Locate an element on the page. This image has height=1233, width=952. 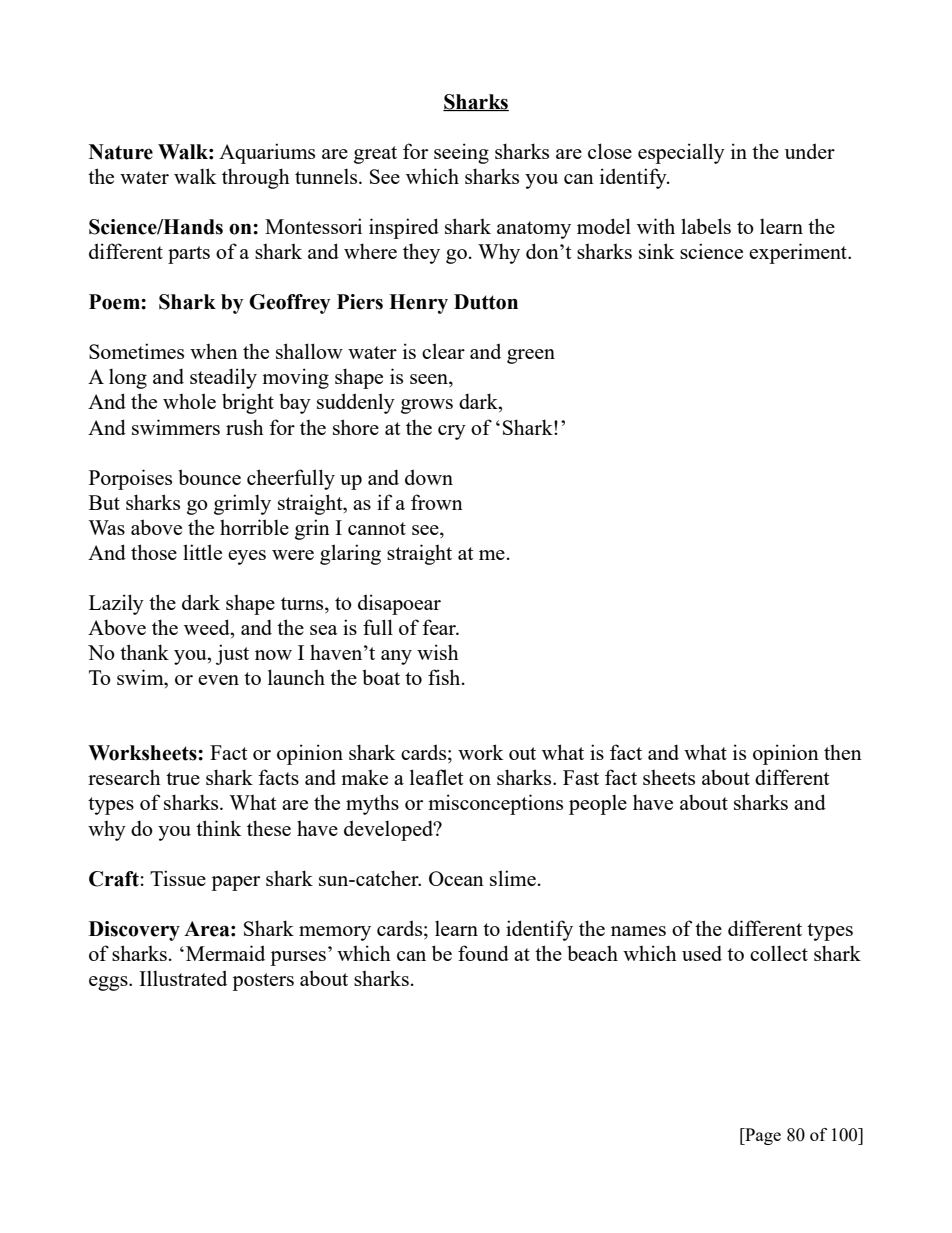
true is located at coordinates (183, 778).
